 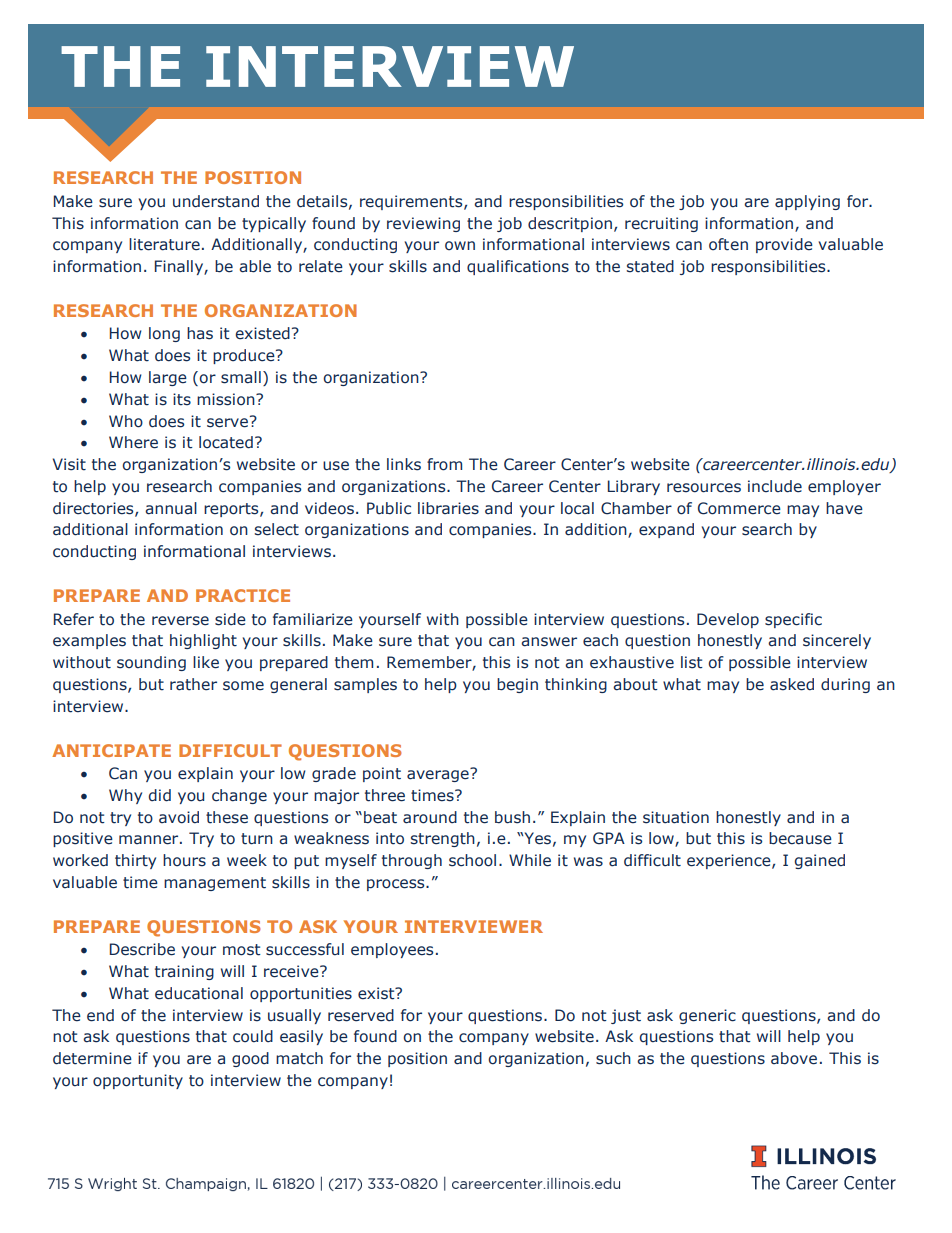 What do you see at coordinates (728, 244) in the screenshot?
I see `often` at bounding box center [728, 244].
